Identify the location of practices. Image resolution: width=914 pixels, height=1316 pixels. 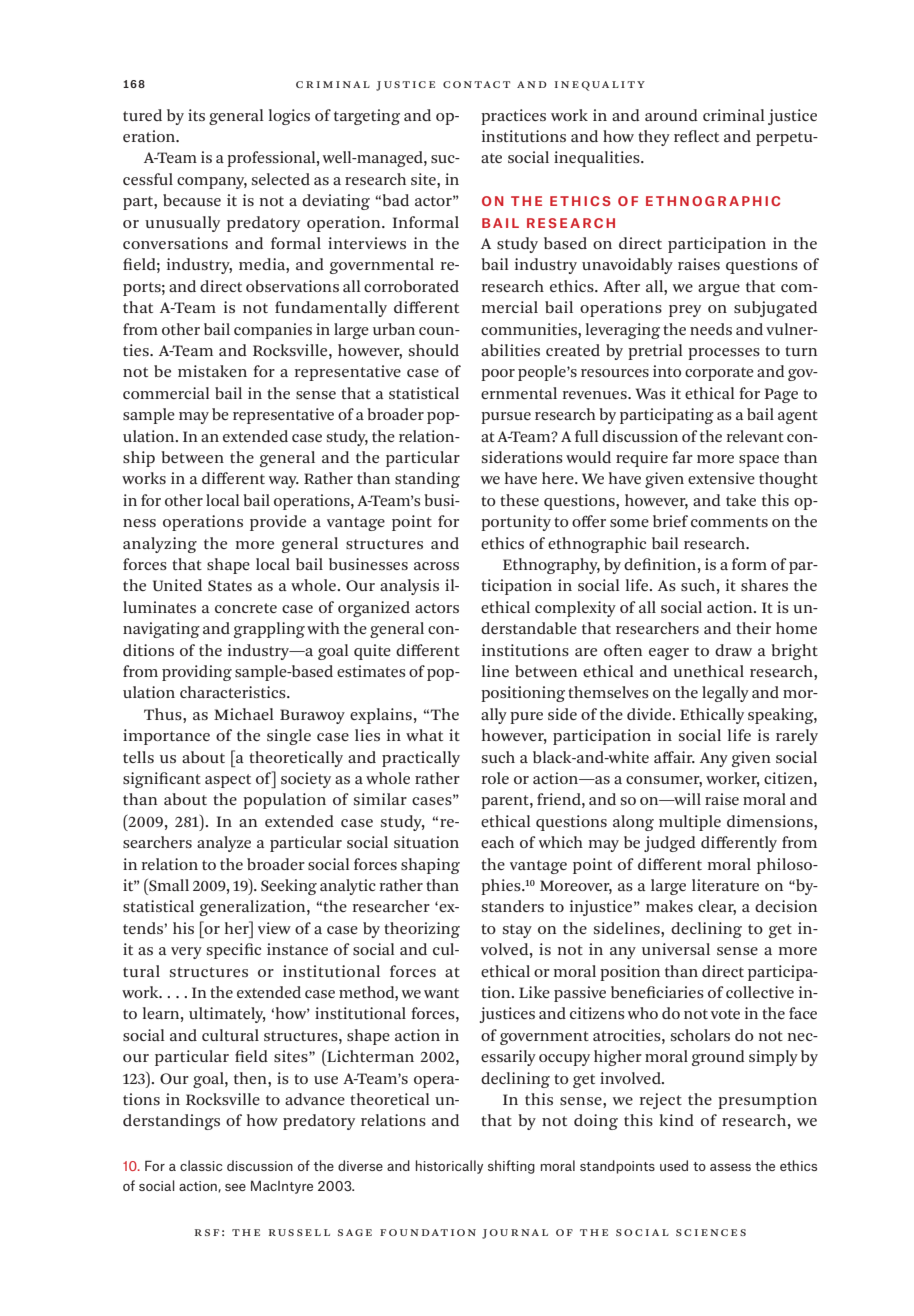
(513, 117).
